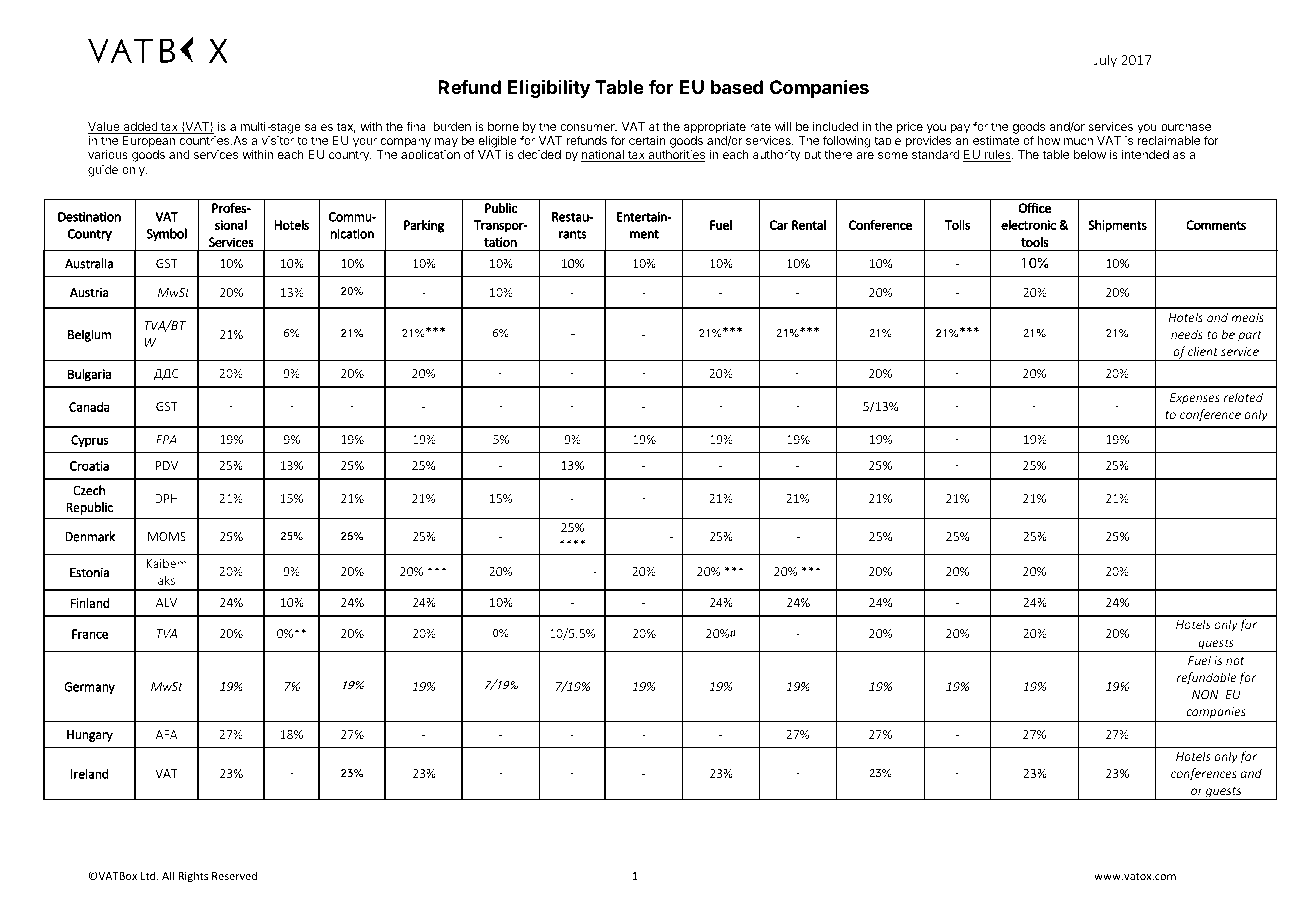  Describe the element at coordinates (193, 876) in the screenshot. I see `Rights` at that location.
